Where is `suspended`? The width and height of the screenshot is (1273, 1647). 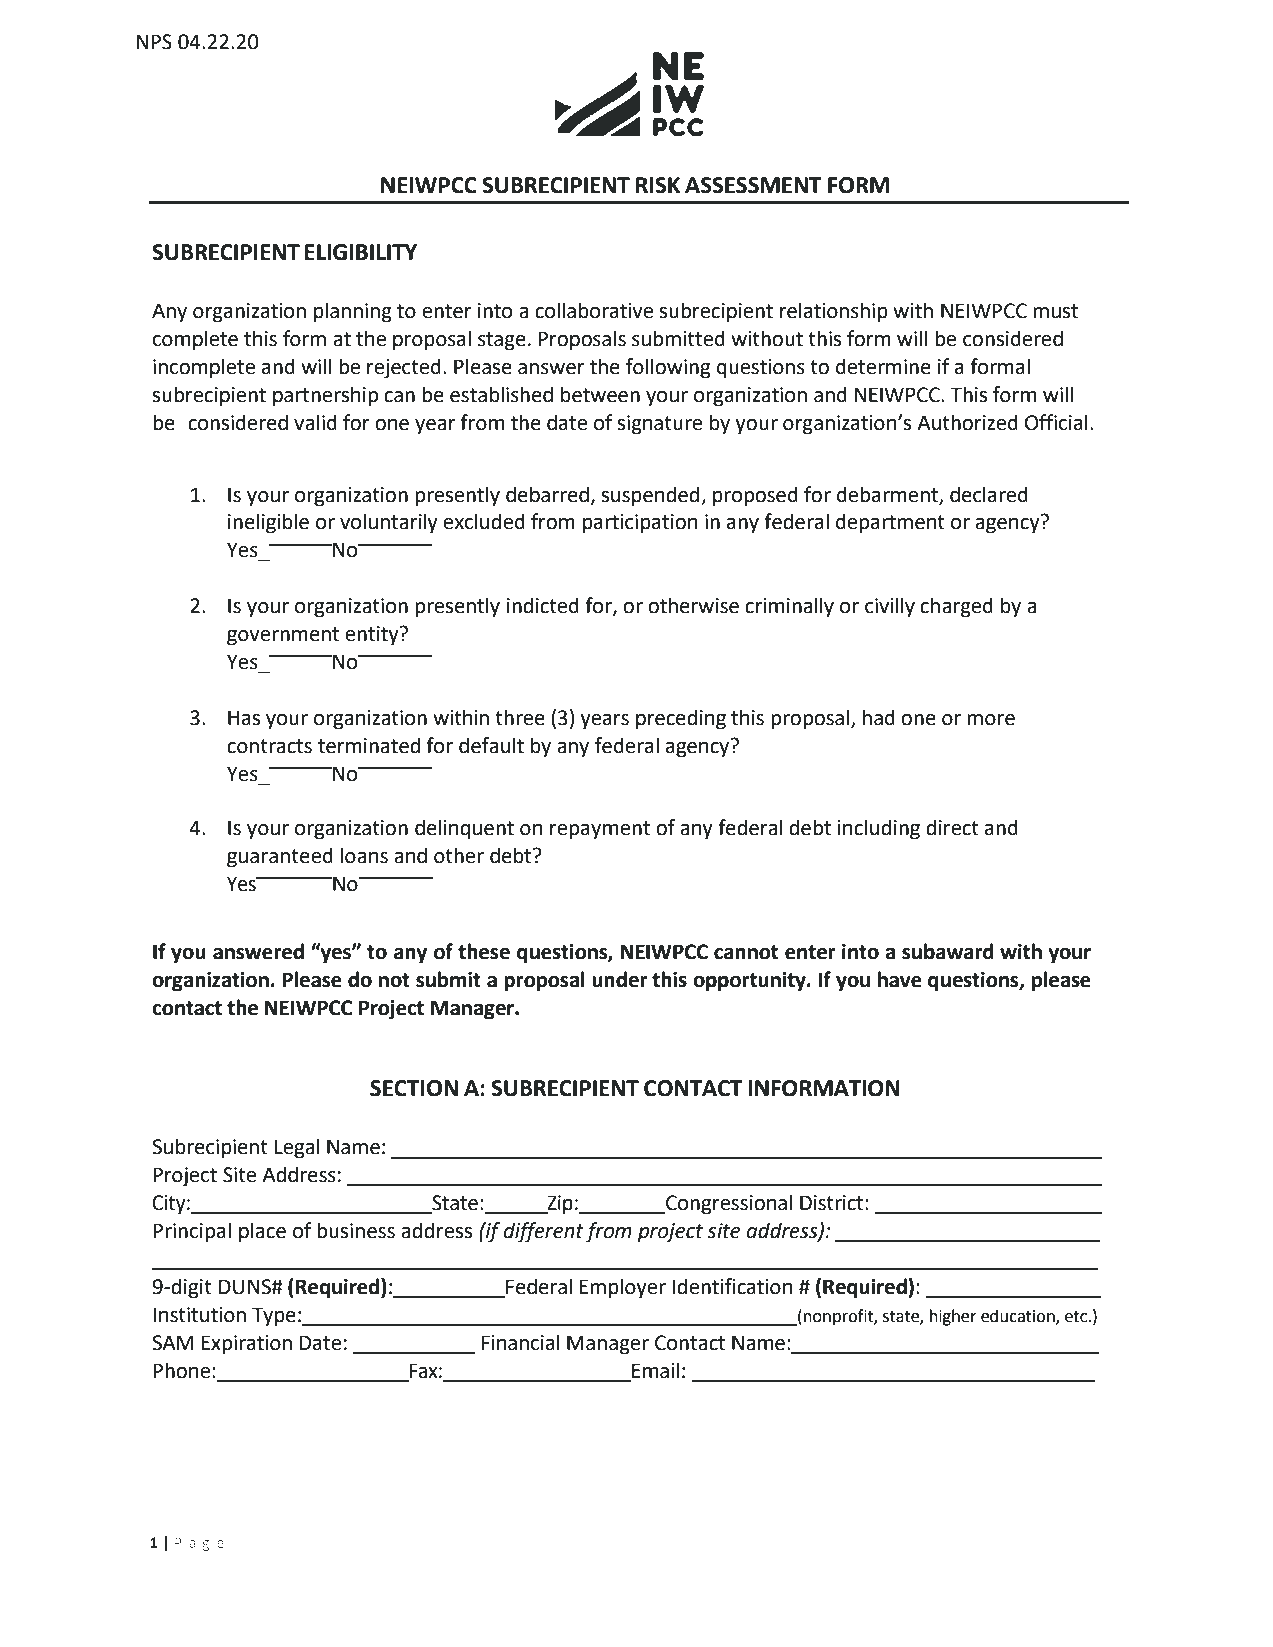 suspended is located at coordinates (651, 496).
